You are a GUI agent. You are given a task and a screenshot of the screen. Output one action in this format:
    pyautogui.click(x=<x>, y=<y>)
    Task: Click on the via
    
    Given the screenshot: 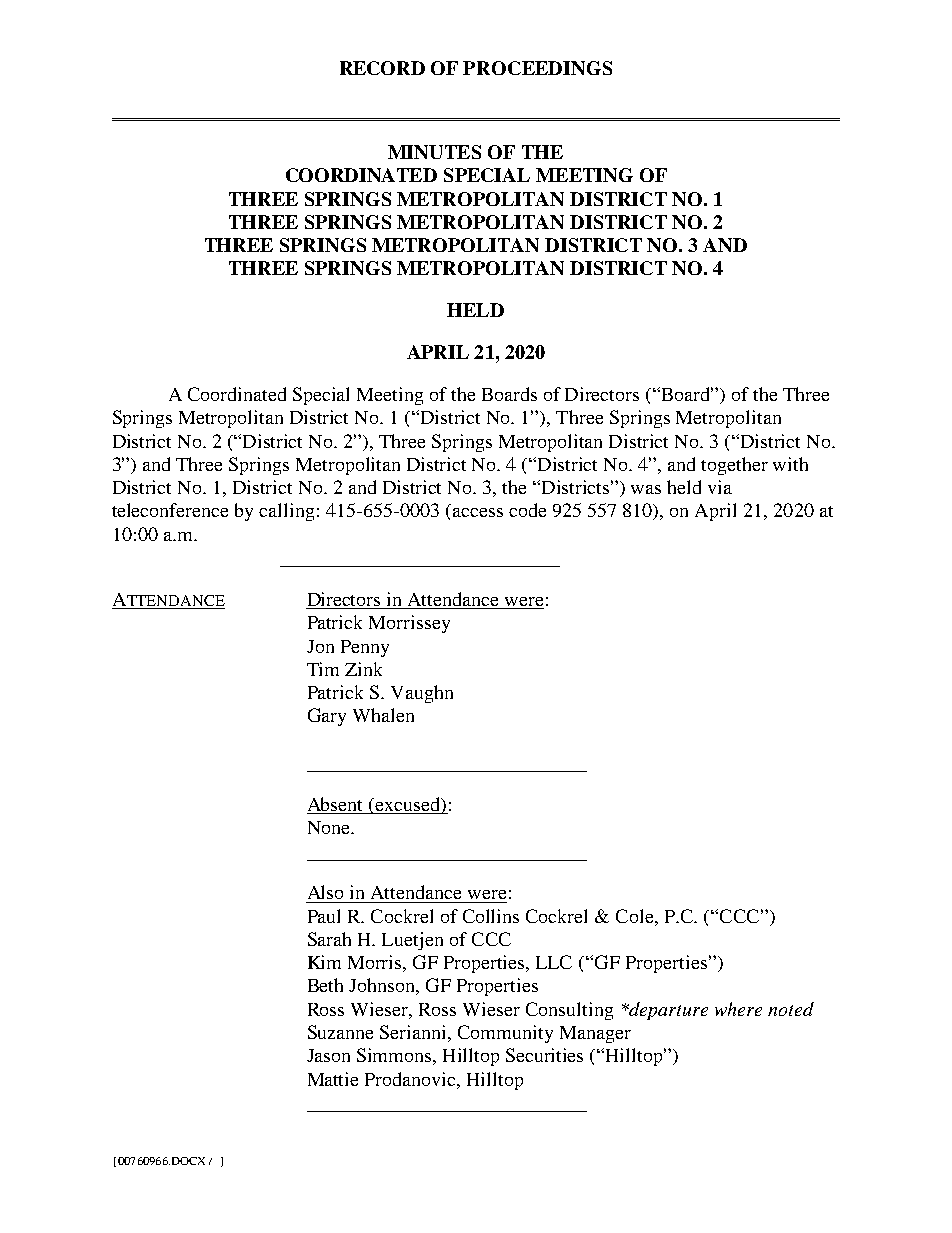 What is the action you would take?
    pyautogui.click(x=720, y=487)
